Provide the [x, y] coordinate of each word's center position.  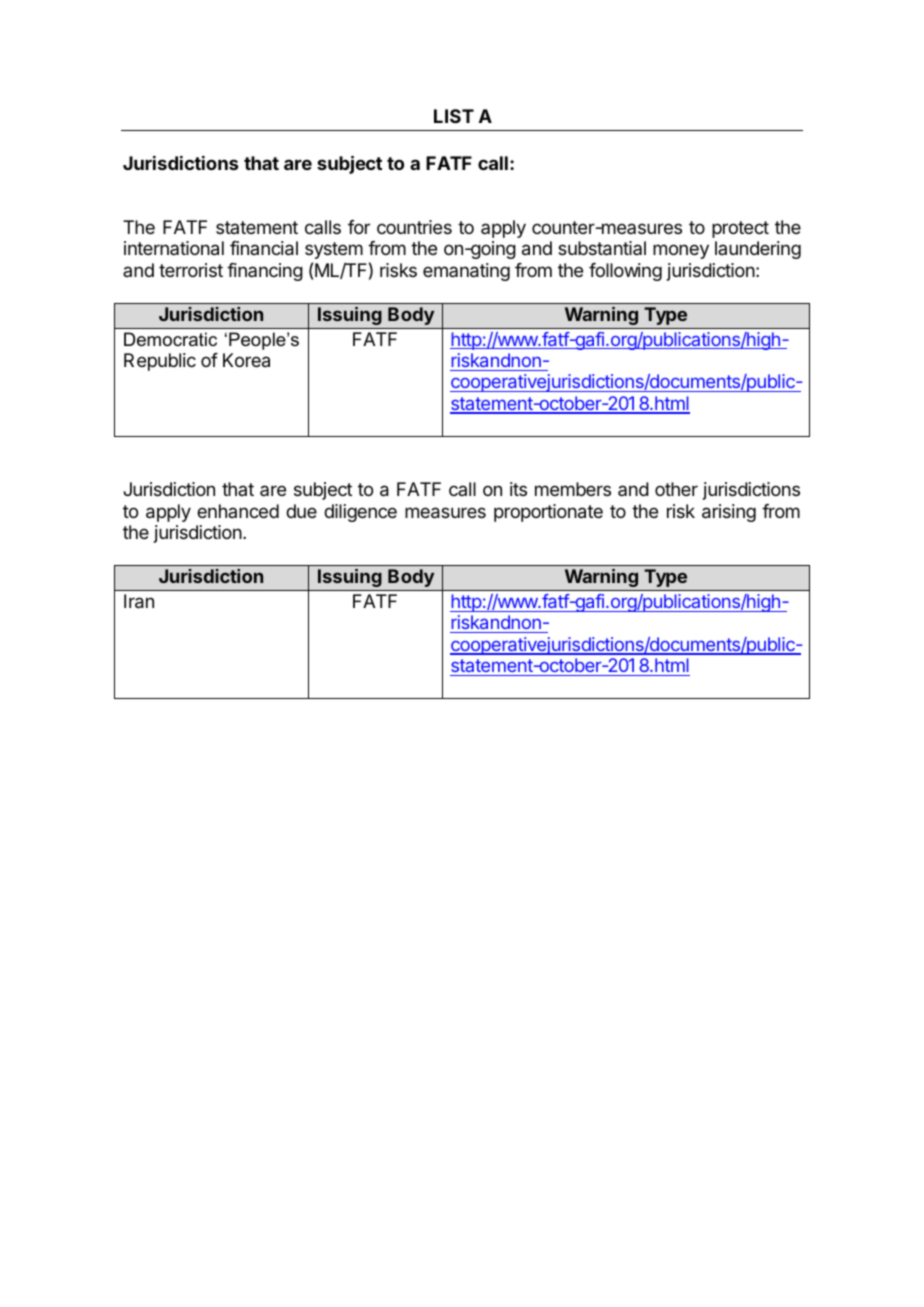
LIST [454, 116]
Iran [139, 601]
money [681, 251]
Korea [246, 360]
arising [729, 513]
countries [414, 227]
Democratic [170, 339]
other [676, 489]
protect [740, 229]
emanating [466, 272]
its [518, 489]
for [359, 227]
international [174, 248]
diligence [360, 513]
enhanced [238, 511]
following [625, 272]
